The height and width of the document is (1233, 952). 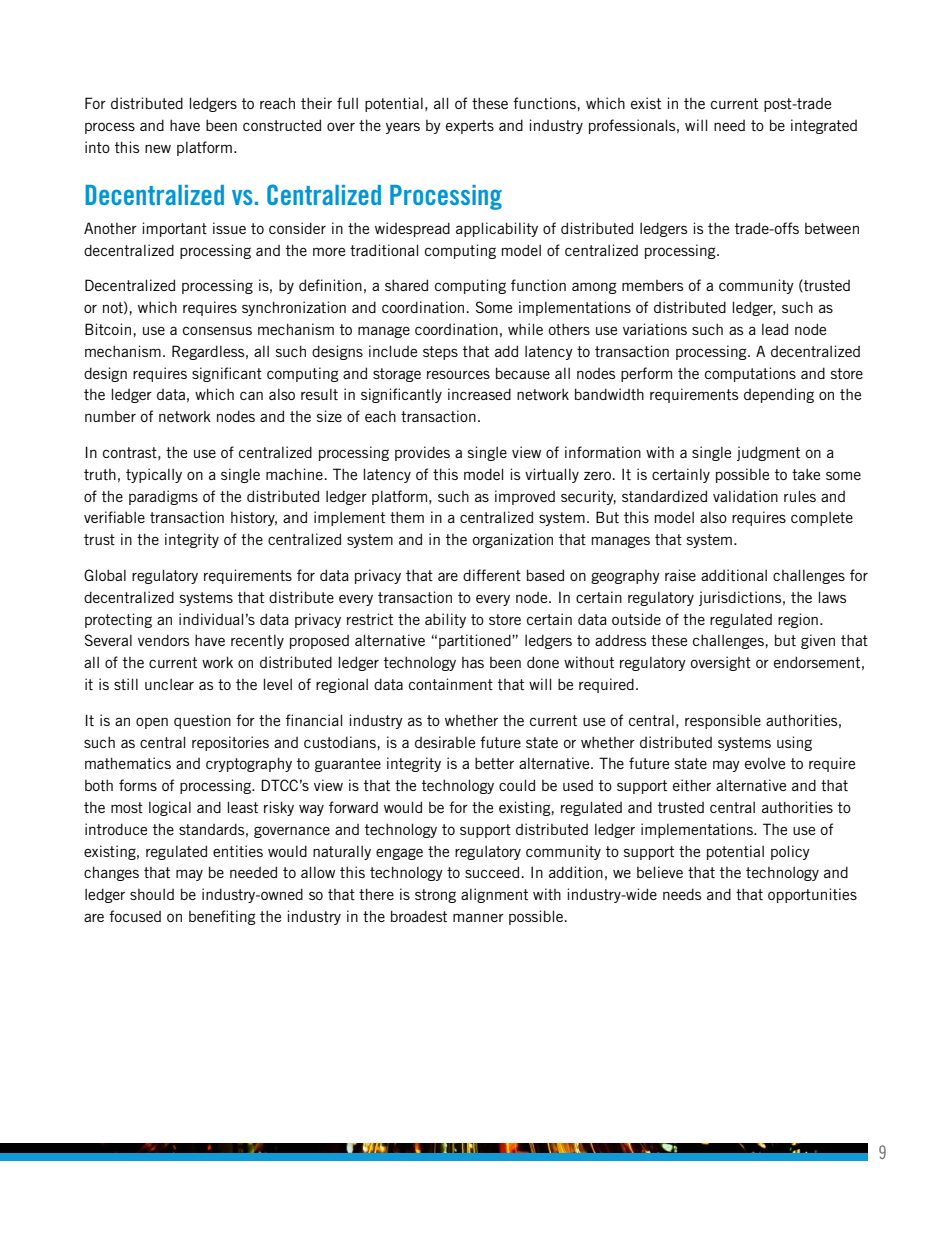 What do you see at coordinates (525, 497) in the document?
I see `improved` at bounding box center [525, 497].
